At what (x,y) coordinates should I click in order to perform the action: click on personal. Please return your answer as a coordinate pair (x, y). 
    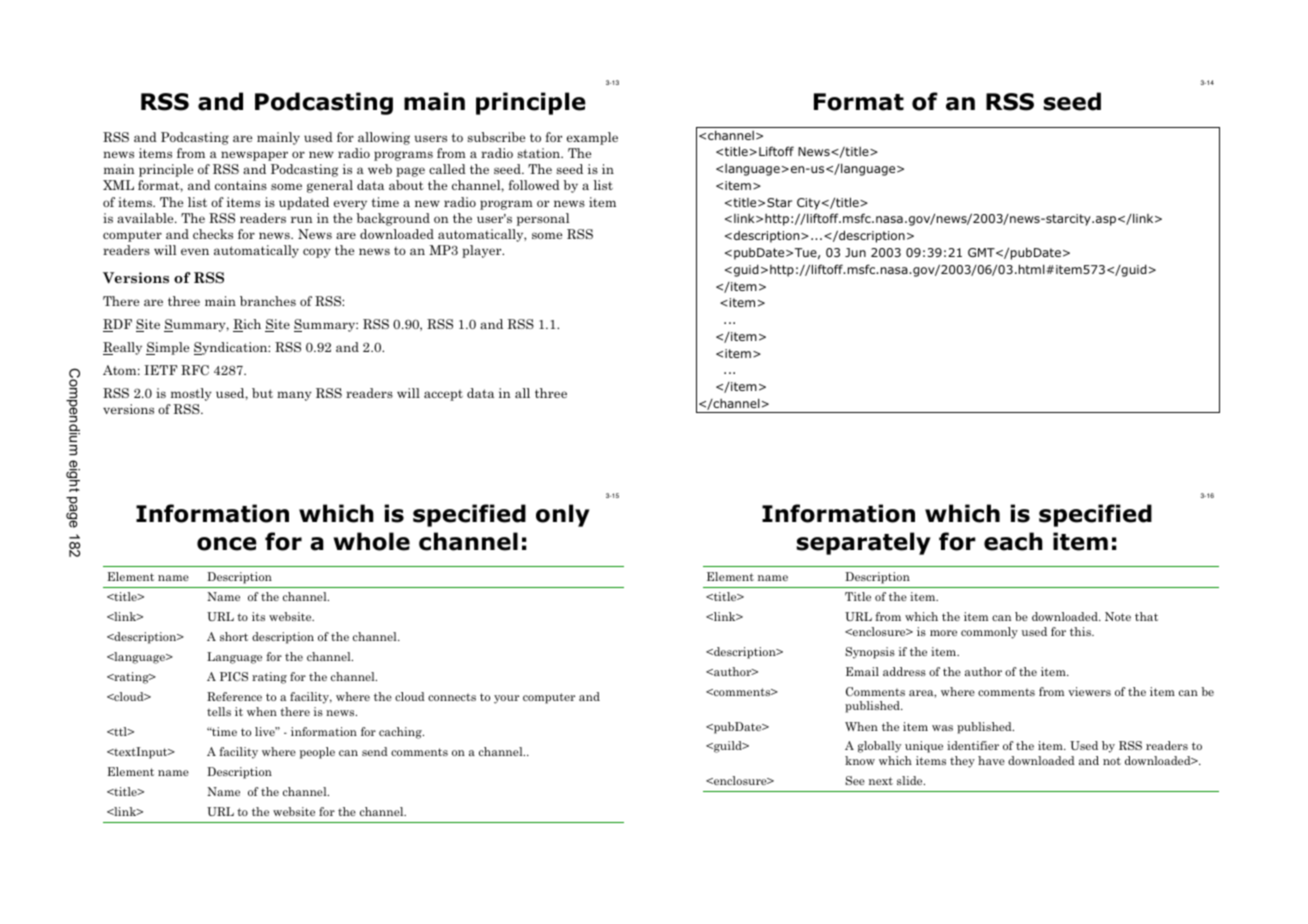
    Looking at the image, I should click on (543, 219).
